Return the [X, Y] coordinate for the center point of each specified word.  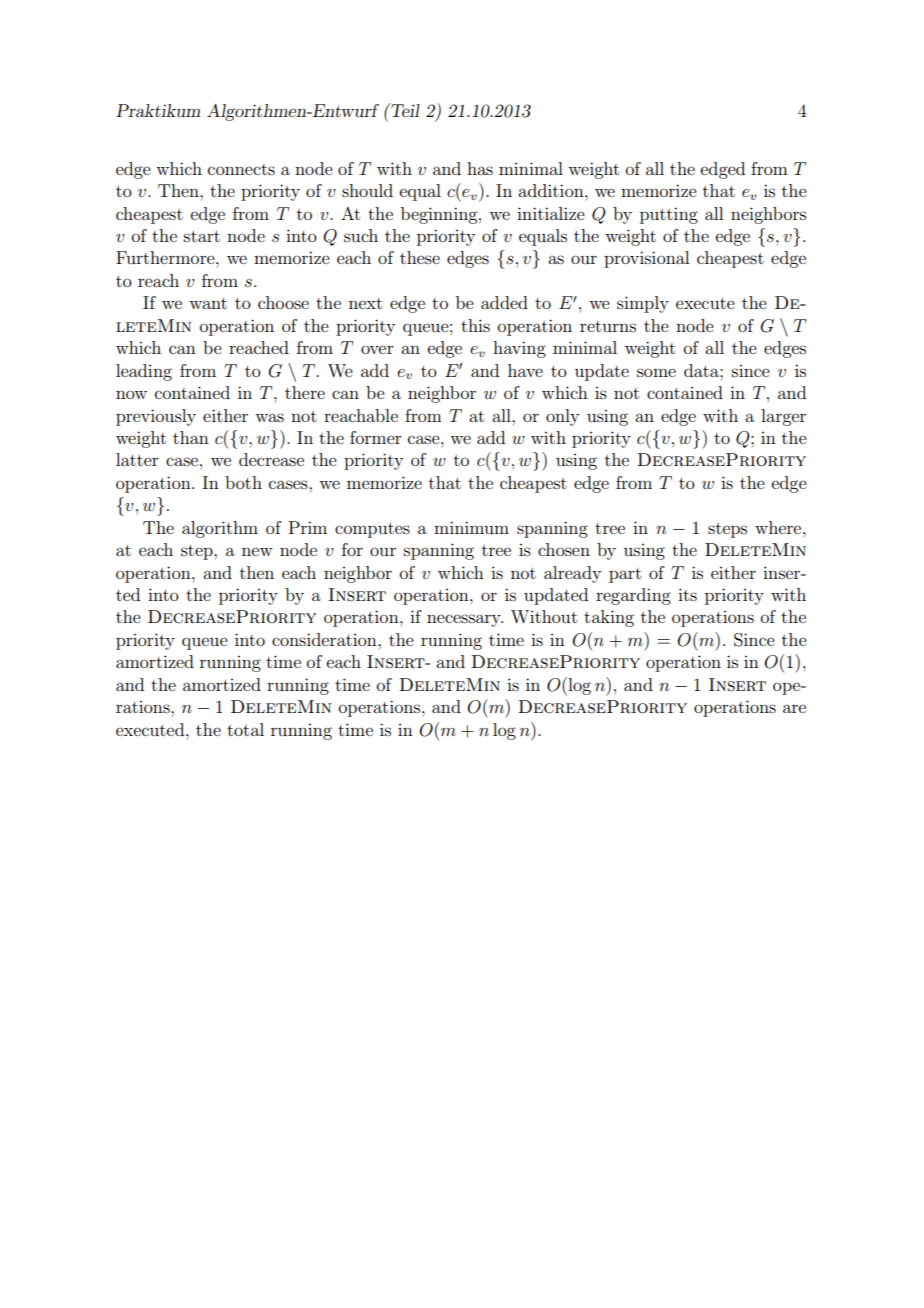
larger [783, 417]
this [475, 325]
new [257, 551]
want [208, 303]
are [794, 708]
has [480, 168]
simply [643, 304]
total [245, 729]
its [687, 594]
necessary [465, 620]
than [191, 437]
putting [669, 215]
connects [241, 169]
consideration [325, 639]
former [376, 437]
